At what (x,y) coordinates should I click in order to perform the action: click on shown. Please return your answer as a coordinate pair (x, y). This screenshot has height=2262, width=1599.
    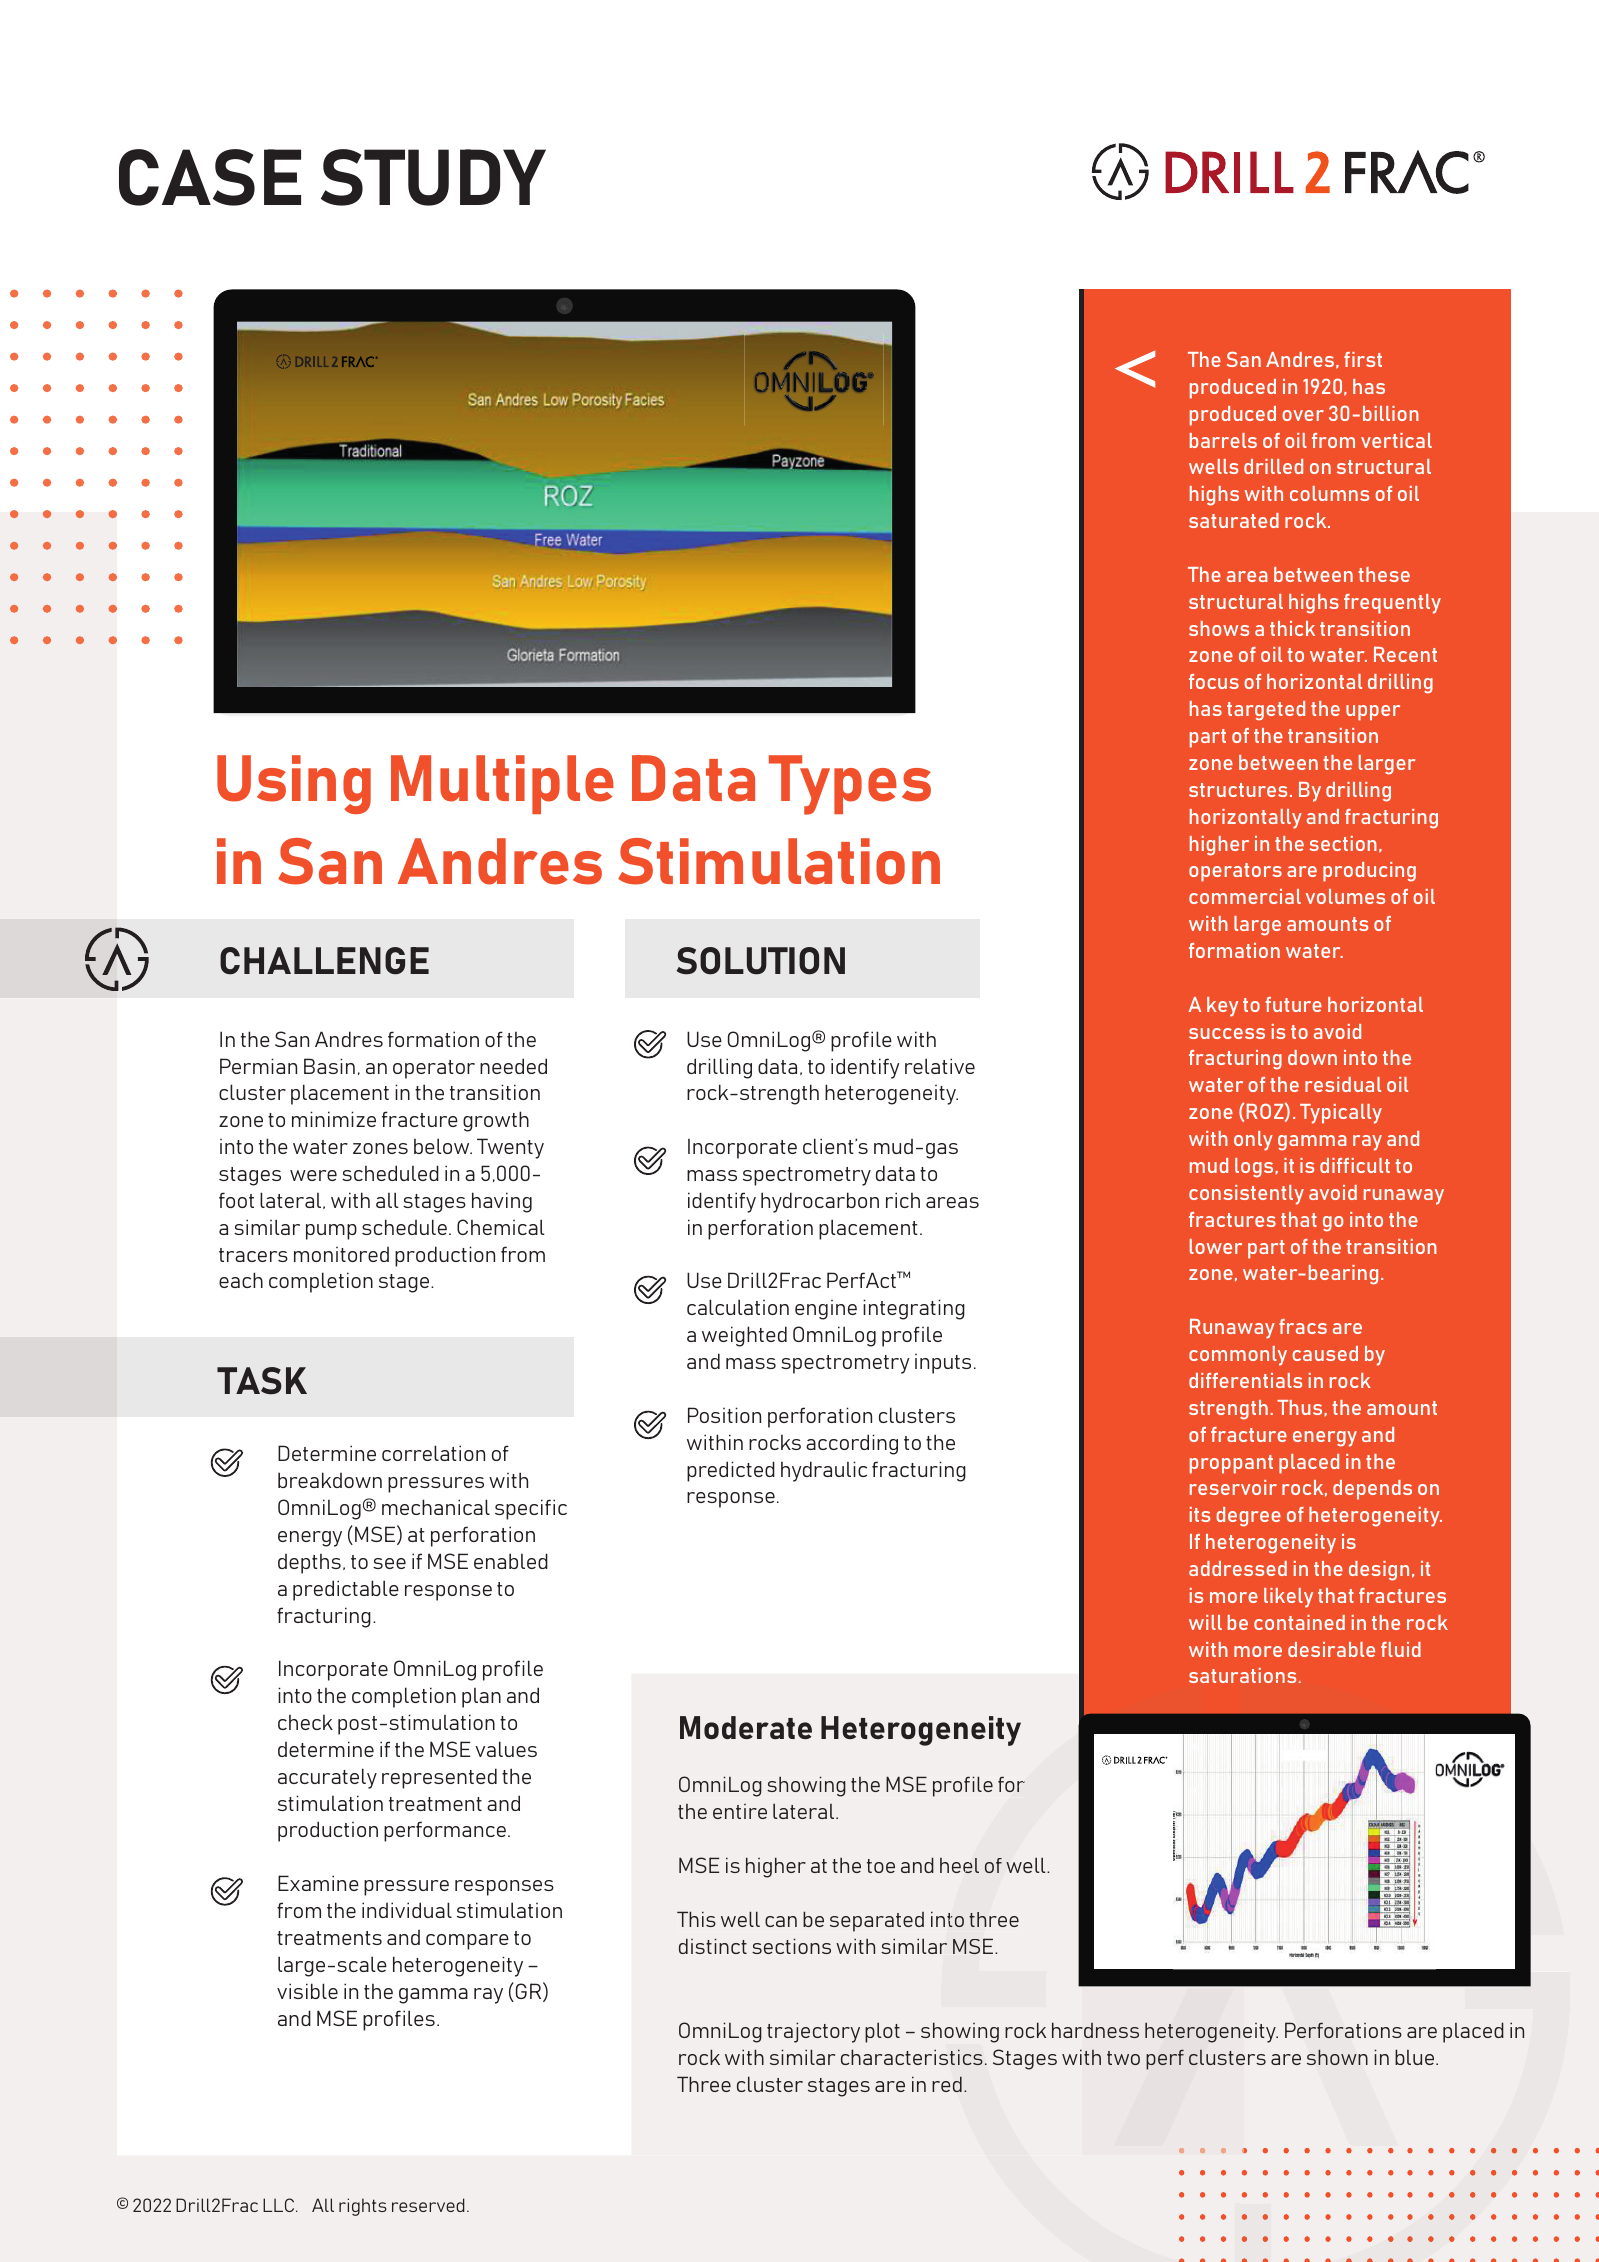
    Looking at the image, I should click on (1337, 2057).
